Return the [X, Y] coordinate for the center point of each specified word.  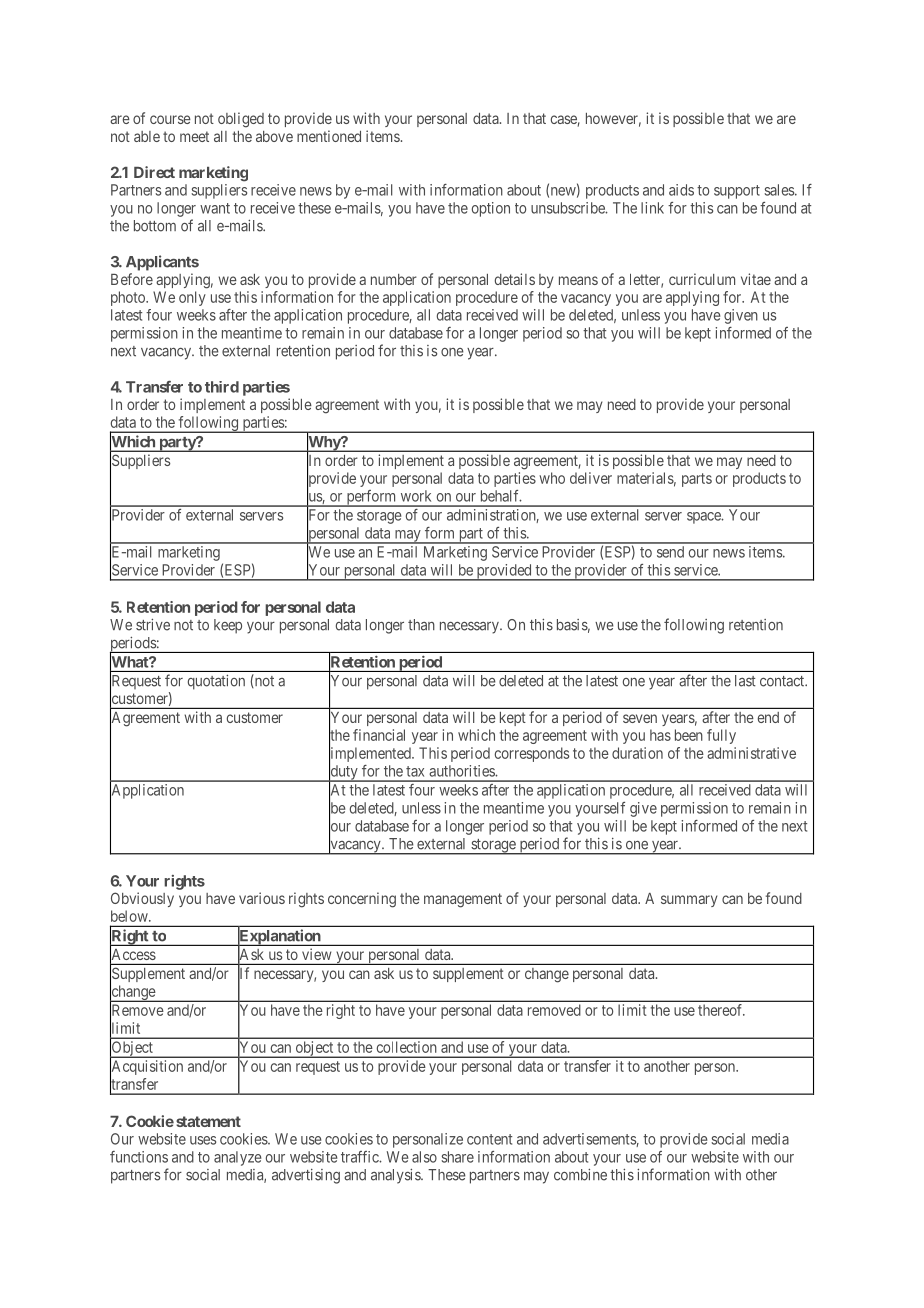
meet [194, 136]
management [463, 900]
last [745, 681]
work [416, 496]
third [222, 387]
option [491, 209]
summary [689, 901]
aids [681, 190]
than [421, 625]
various [262, 898]
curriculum [702, 279]
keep [228, 626]
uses [203, 1140]
